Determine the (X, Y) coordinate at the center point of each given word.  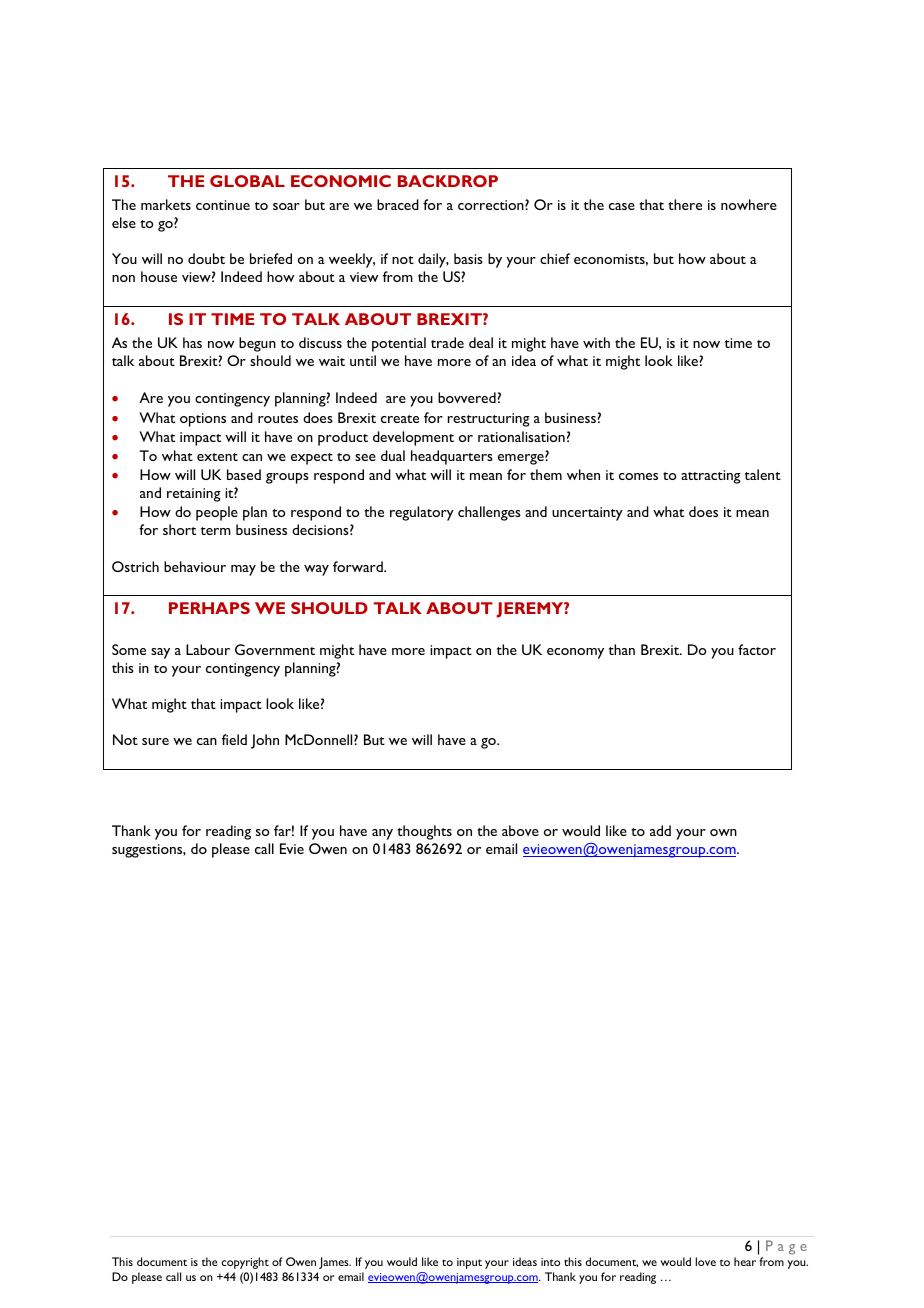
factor (757, 649)
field (234, 739)
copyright (245, 1263)
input (469, 1263)
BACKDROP (448, 181)
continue (223, 205)
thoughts (424, 832)
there (685, 204)
